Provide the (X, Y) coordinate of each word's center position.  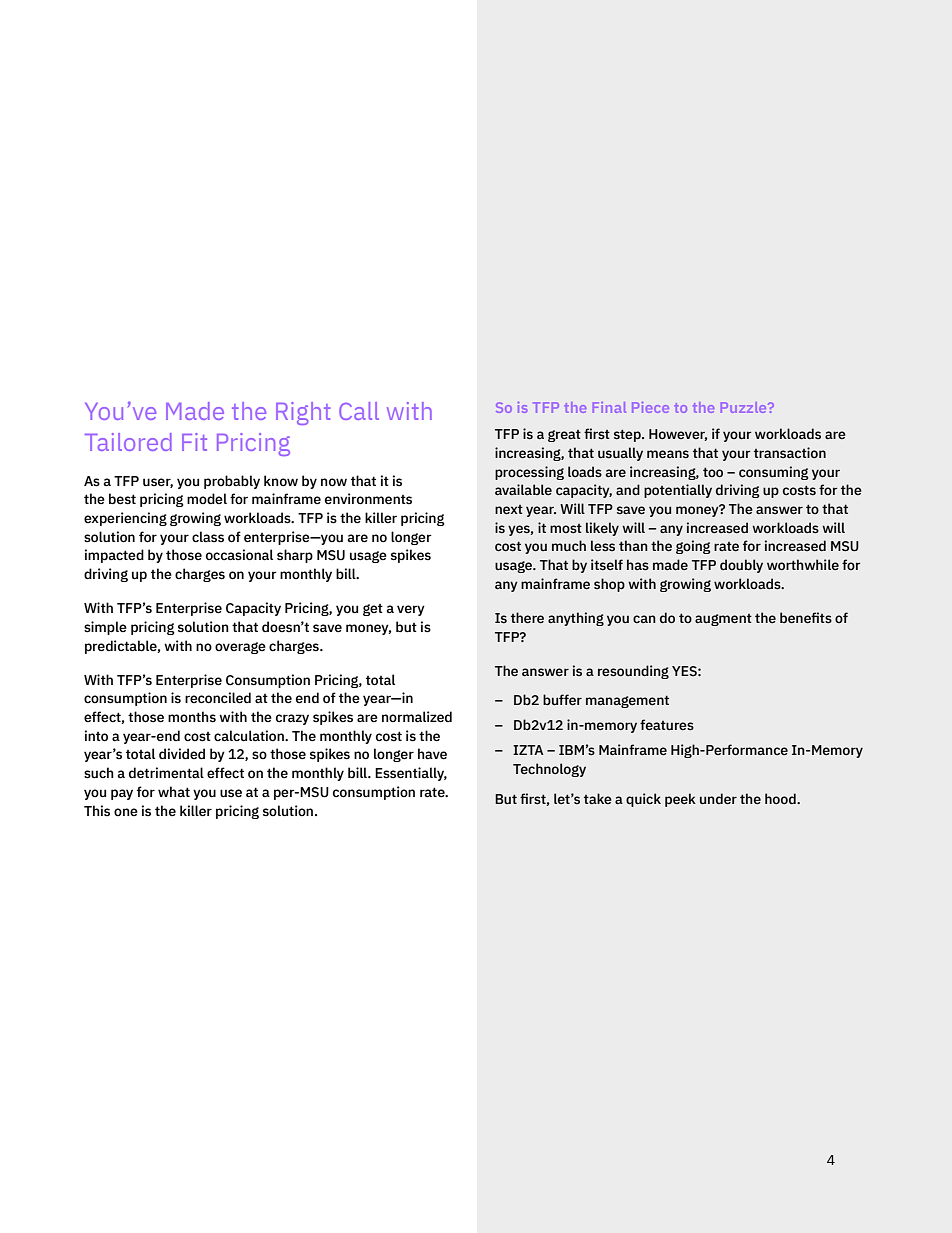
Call (359, 411)
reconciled (218, 698)
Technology (549, 770)
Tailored (128, 442)
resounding (633, 672)
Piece (650, 407)
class (208, 537)
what (174, 791)
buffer (562, 700)
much (569, 546)
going (693, 547)
